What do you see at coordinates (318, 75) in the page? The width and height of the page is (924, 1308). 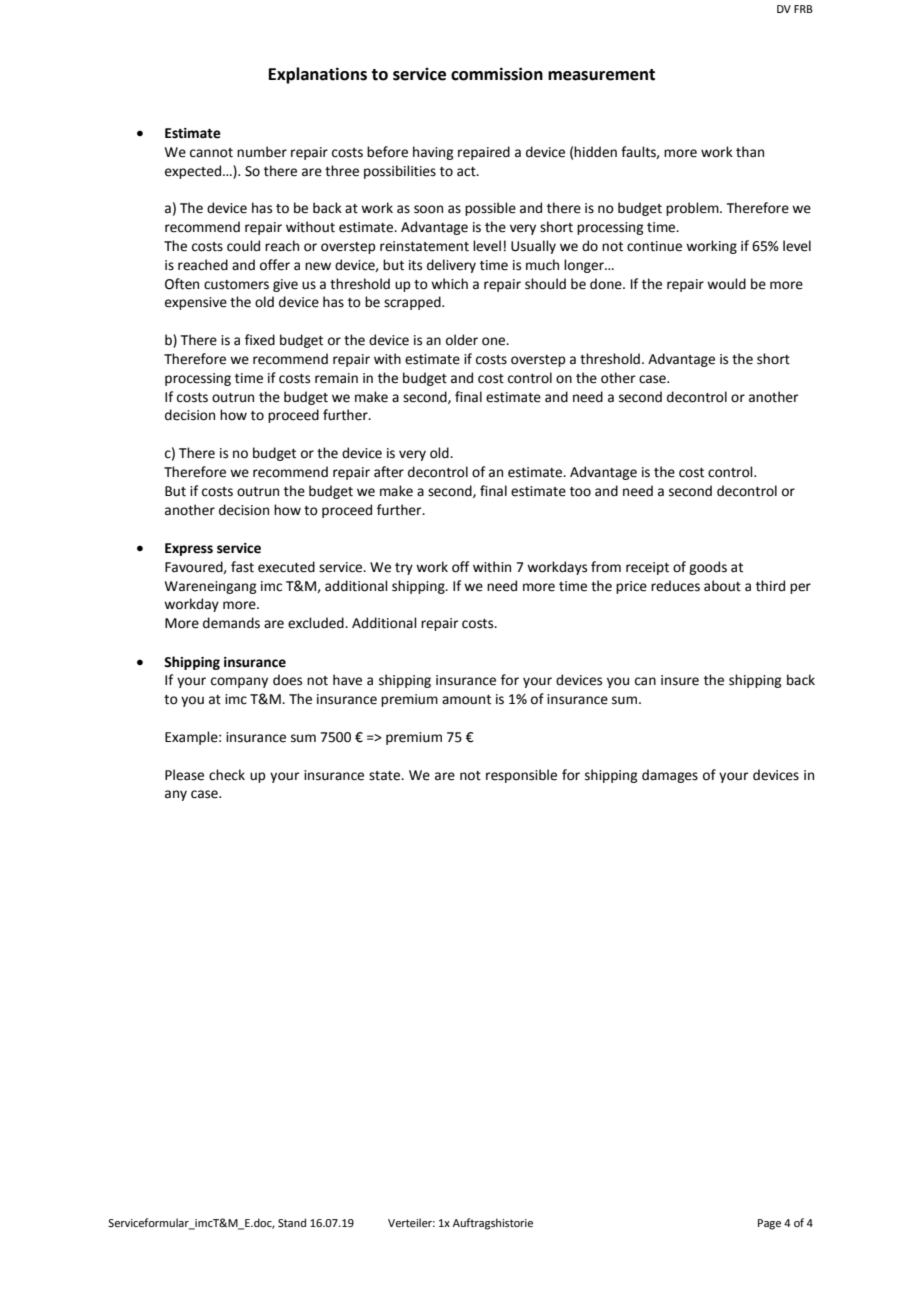 I see `Explanations` at bounding box center [318, 75].
